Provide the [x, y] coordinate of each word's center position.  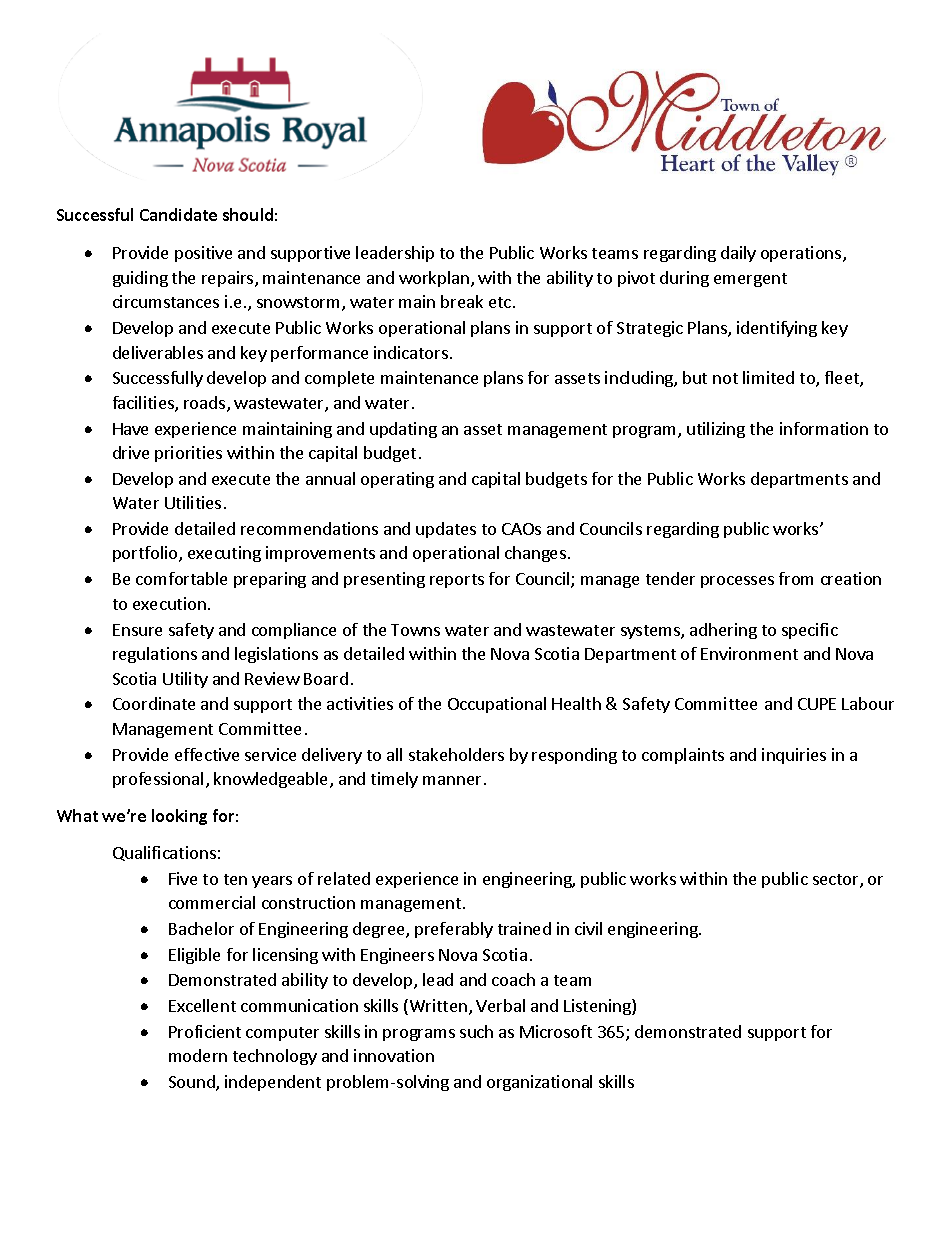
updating [403, 430]
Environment [749, 653]
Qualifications [164, 853]
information [824, 428]
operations [802, 254]
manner [452, 780]
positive [203, 254]
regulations [155, 655]
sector [837, 881]
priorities [188, 454]
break [462, 301]
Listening [598, 1007]
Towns [415, 630]
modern [198, 1055]
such [476, 1031]
